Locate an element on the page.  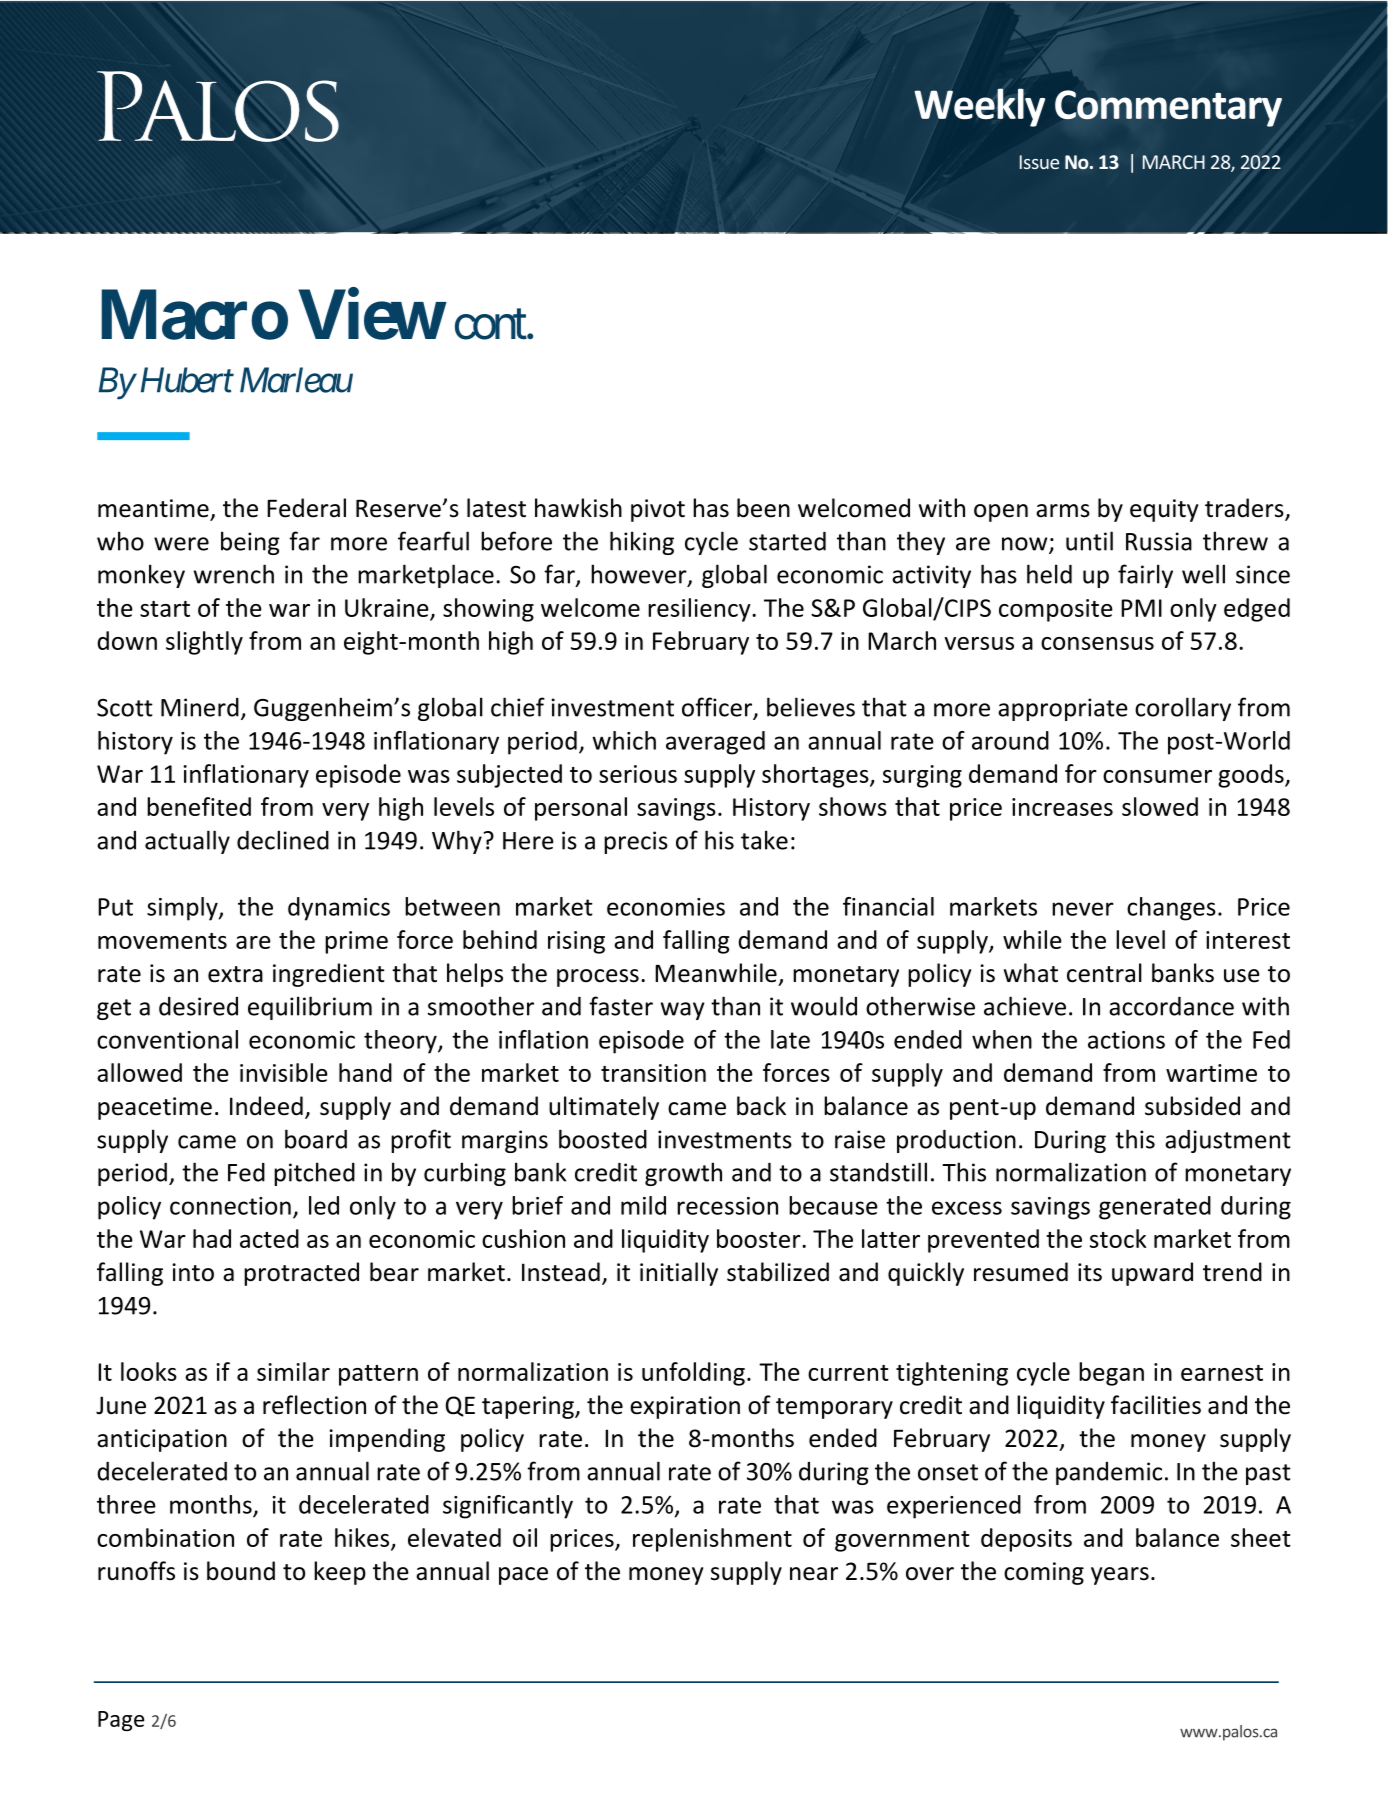
being is located at coordinates (250, 543).
